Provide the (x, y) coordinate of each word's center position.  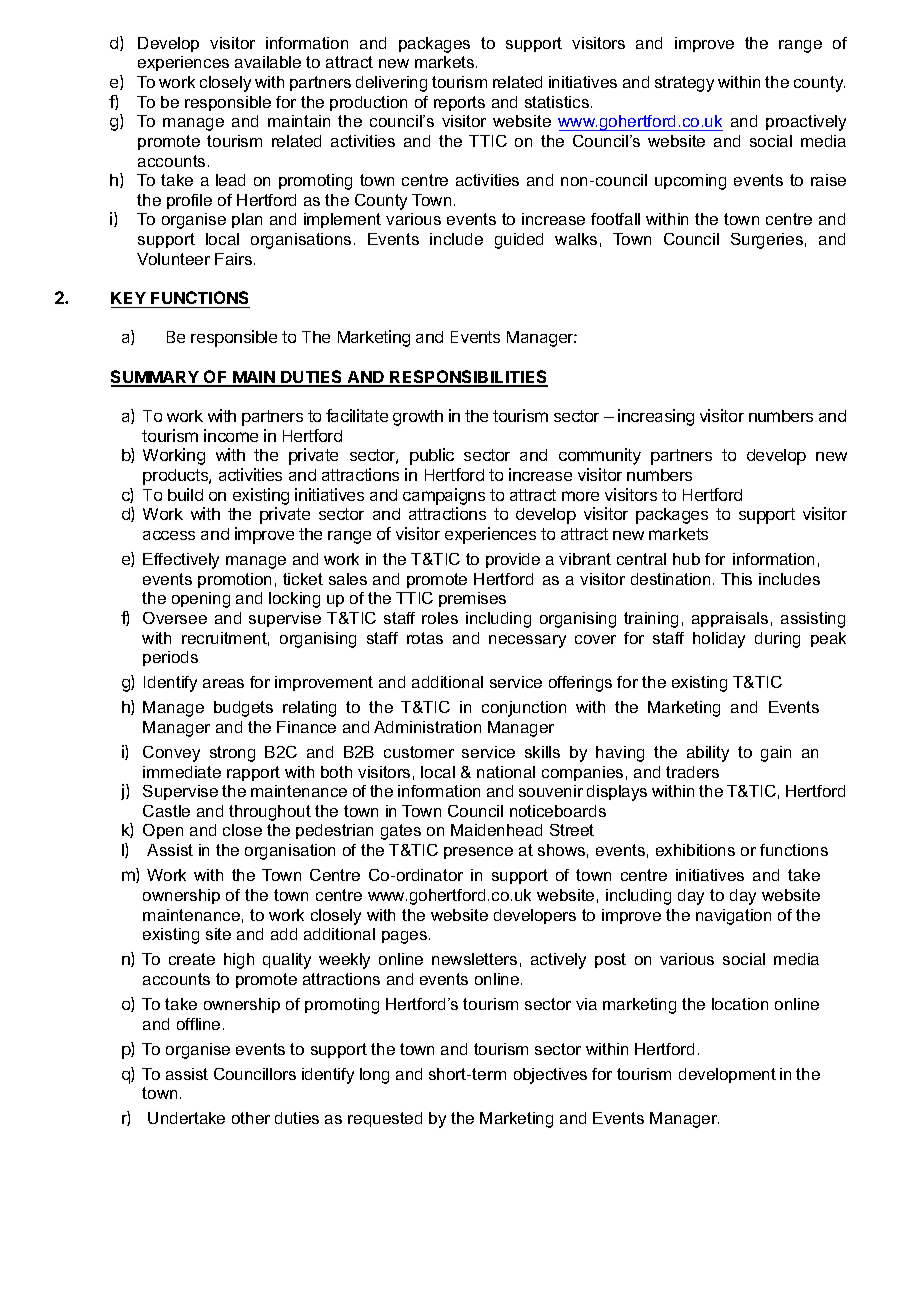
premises (472, 599)
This (736, 579)
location (740, 1004)
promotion (234, 580)
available (268, 62)
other (251, 1118)
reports (459, 103)
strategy (684, 84)
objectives (550, 1076)
